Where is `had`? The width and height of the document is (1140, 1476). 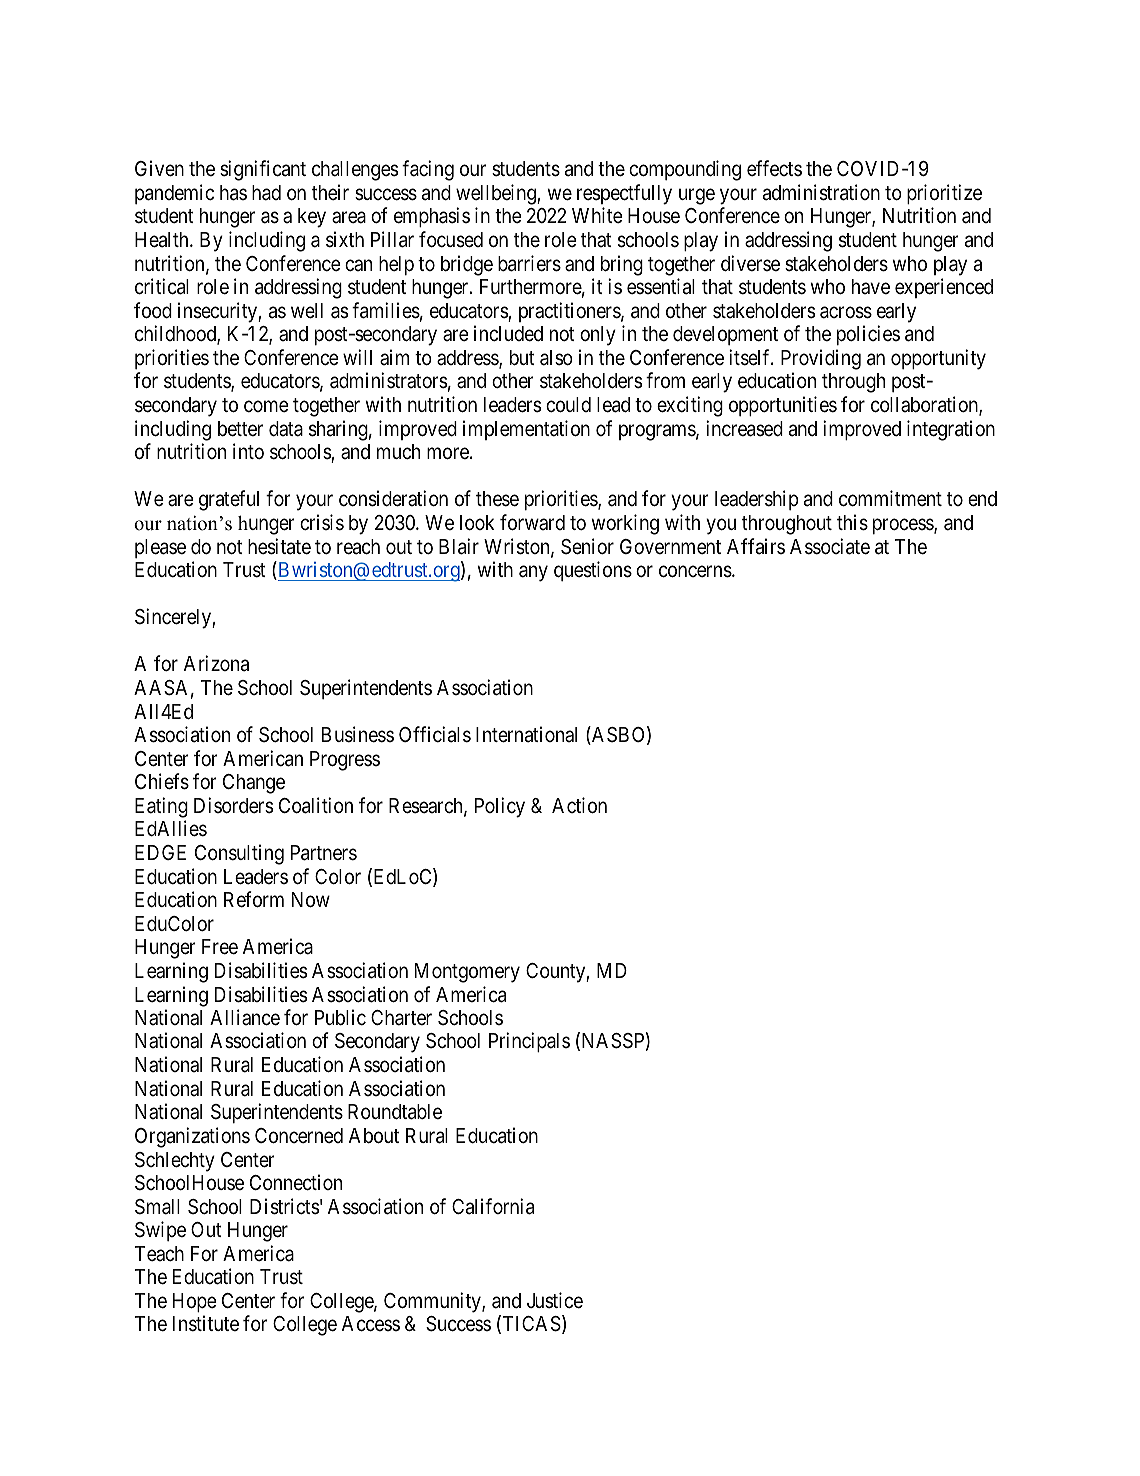
had is located at coordinates (266, 193).
